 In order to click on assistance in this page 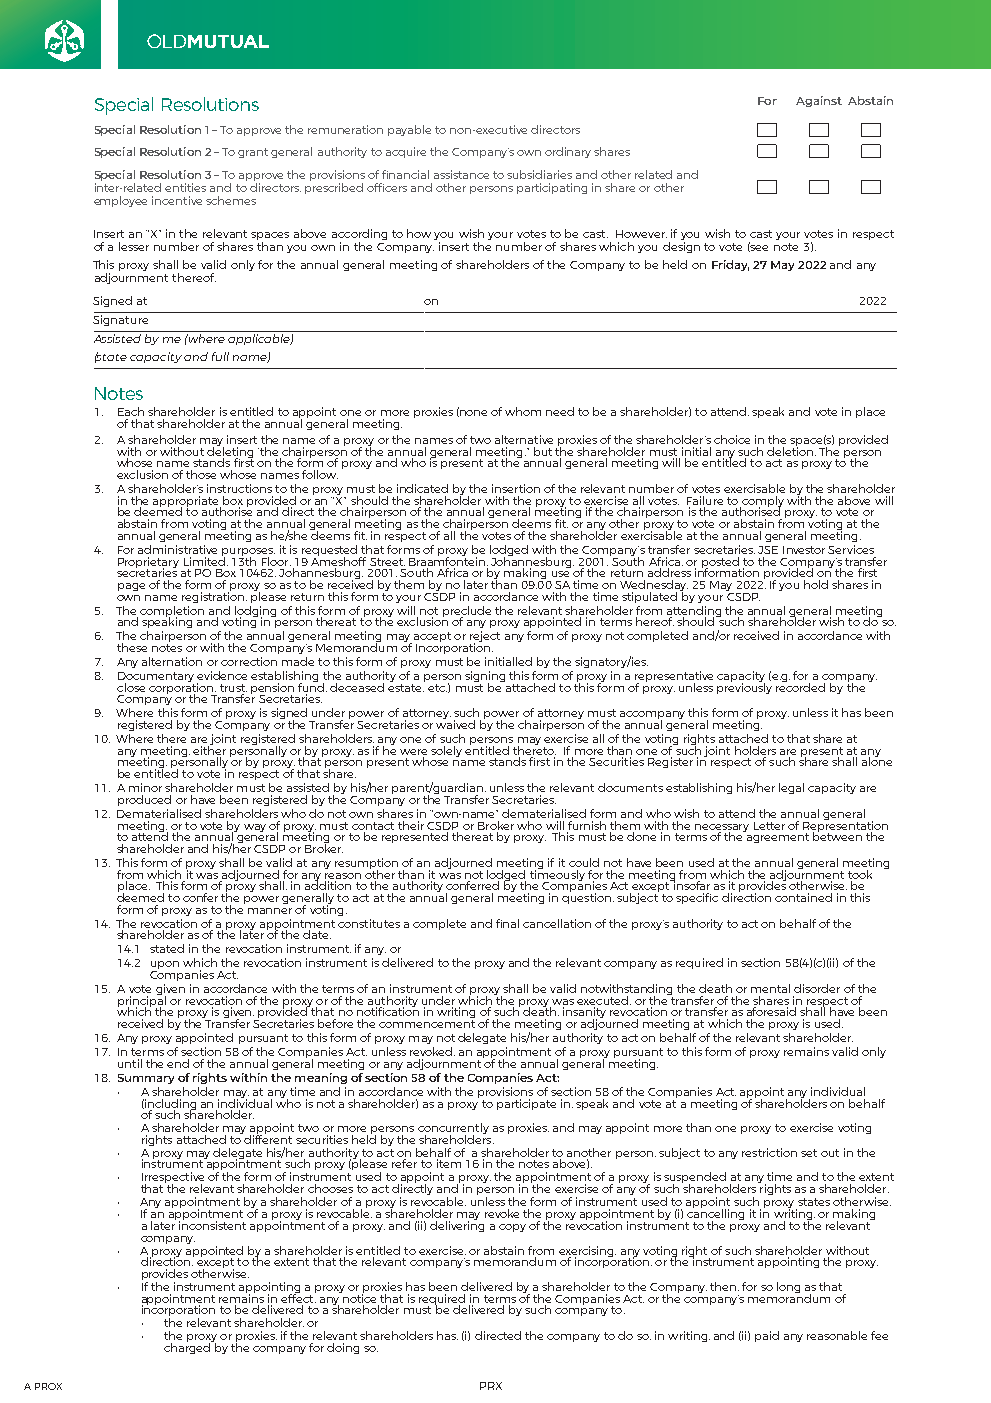, I will do `click(461, 174)`.
